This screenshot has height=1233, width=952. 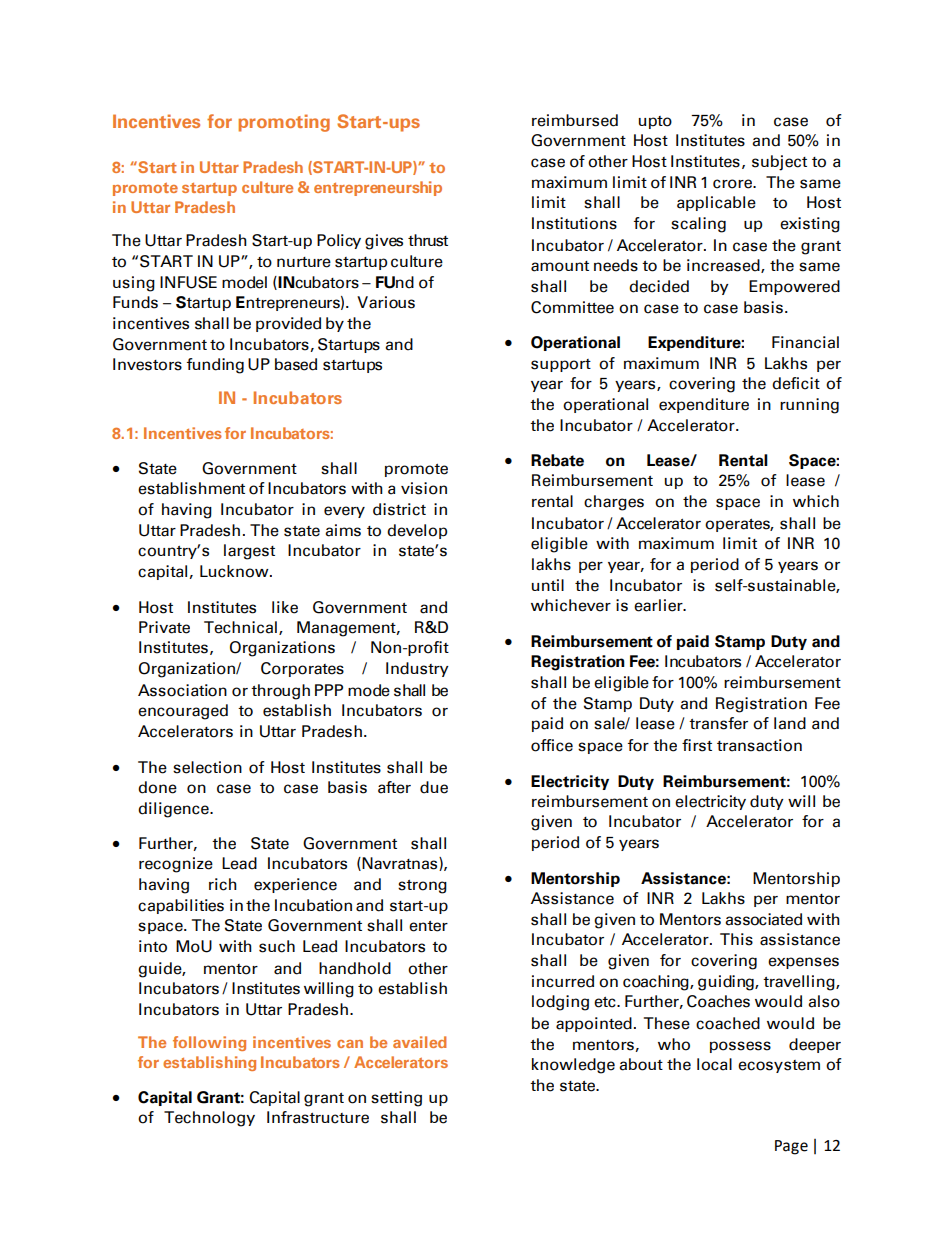 What do you see at coordinates (779, 163) in the screenshot?
I see `subject` at bounding box center [779, 163].
